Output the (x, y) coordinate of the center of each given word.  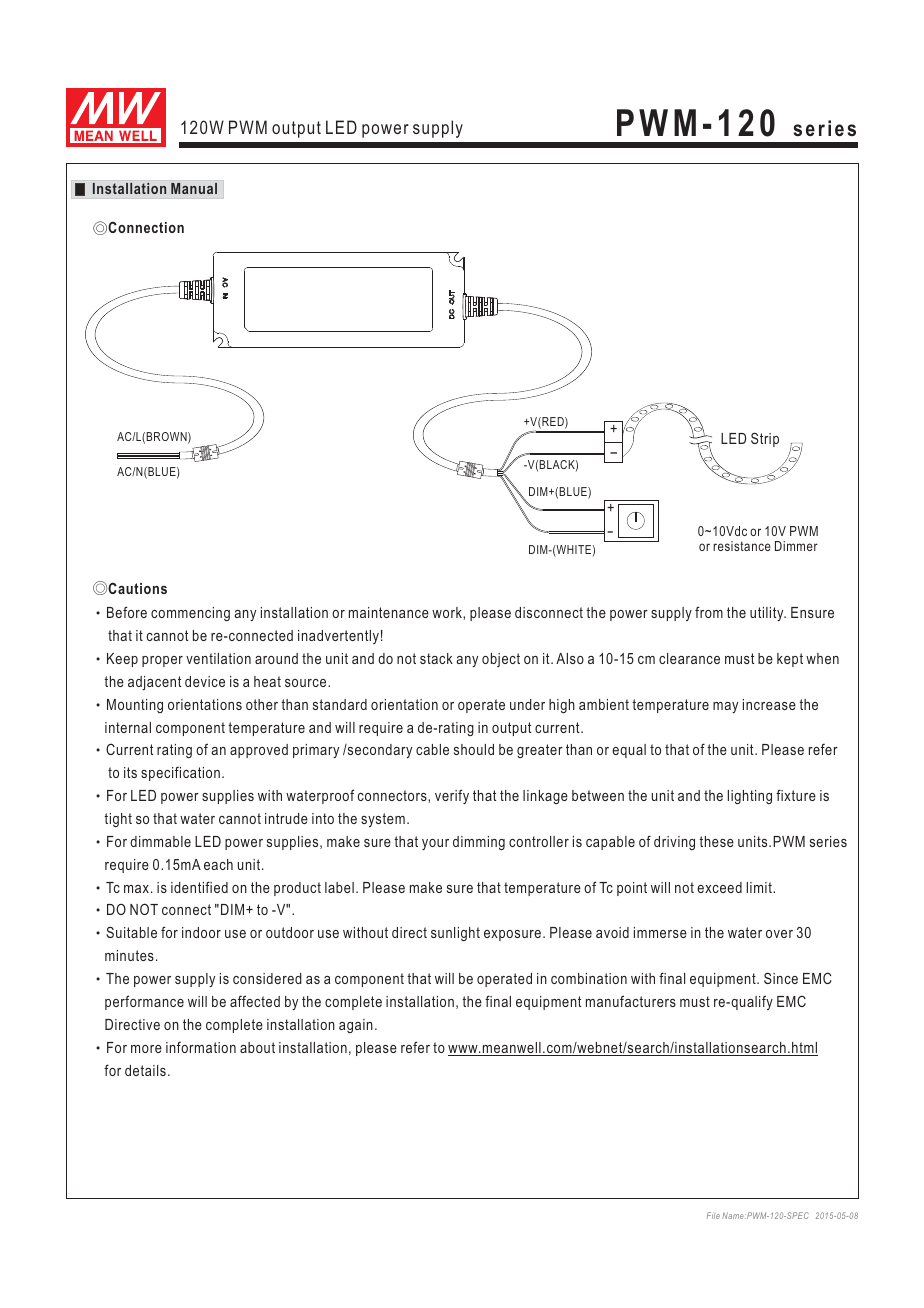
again (356, 1026)
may (725, 707)
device (205, 681)
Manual (194, 188)
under (527, 704)
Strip (765, 439)
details (145, 1070)
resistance (742, 546)
